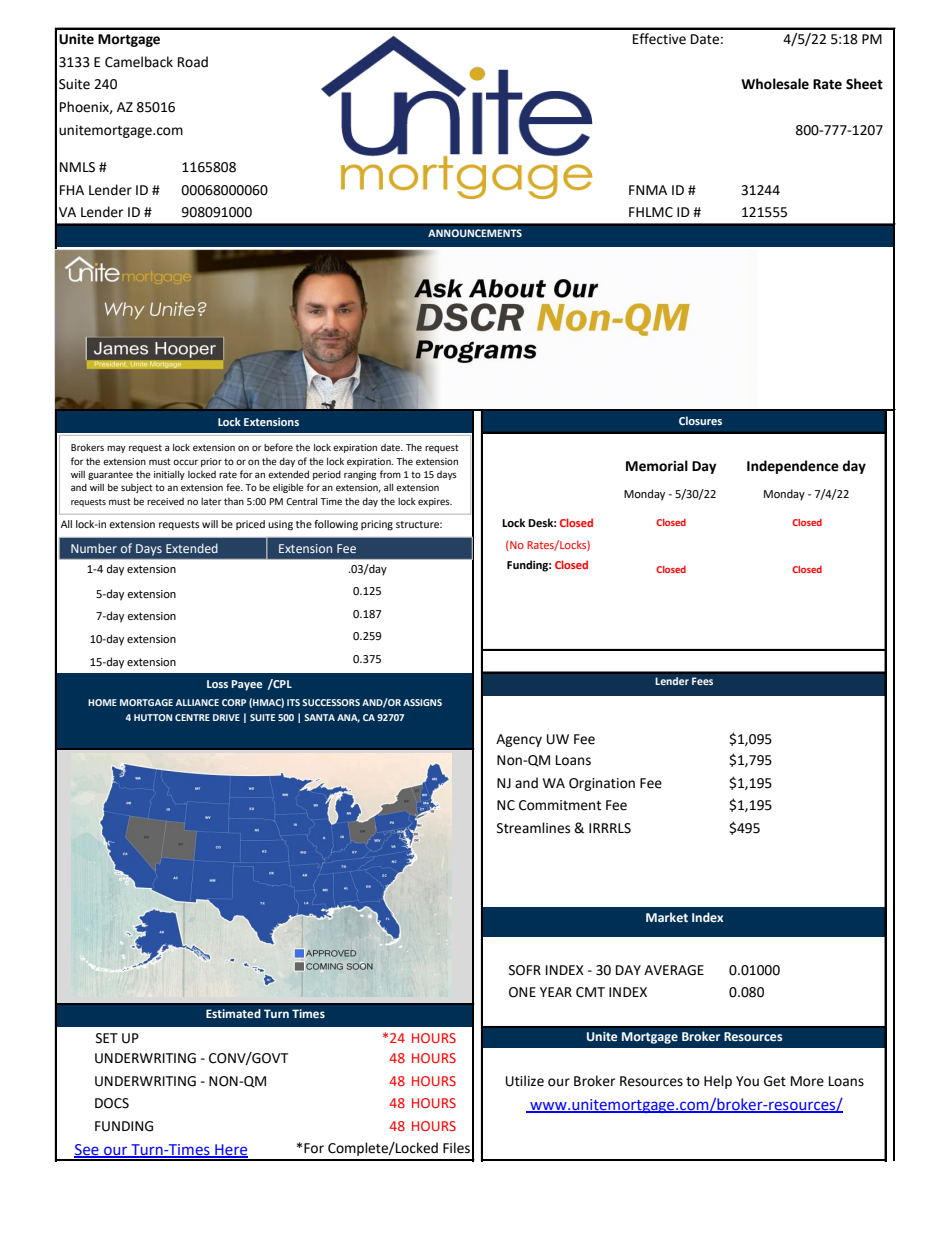 This screenshot has width=952, height=1233. I want to click on Wholesale, so click(775, 84).
